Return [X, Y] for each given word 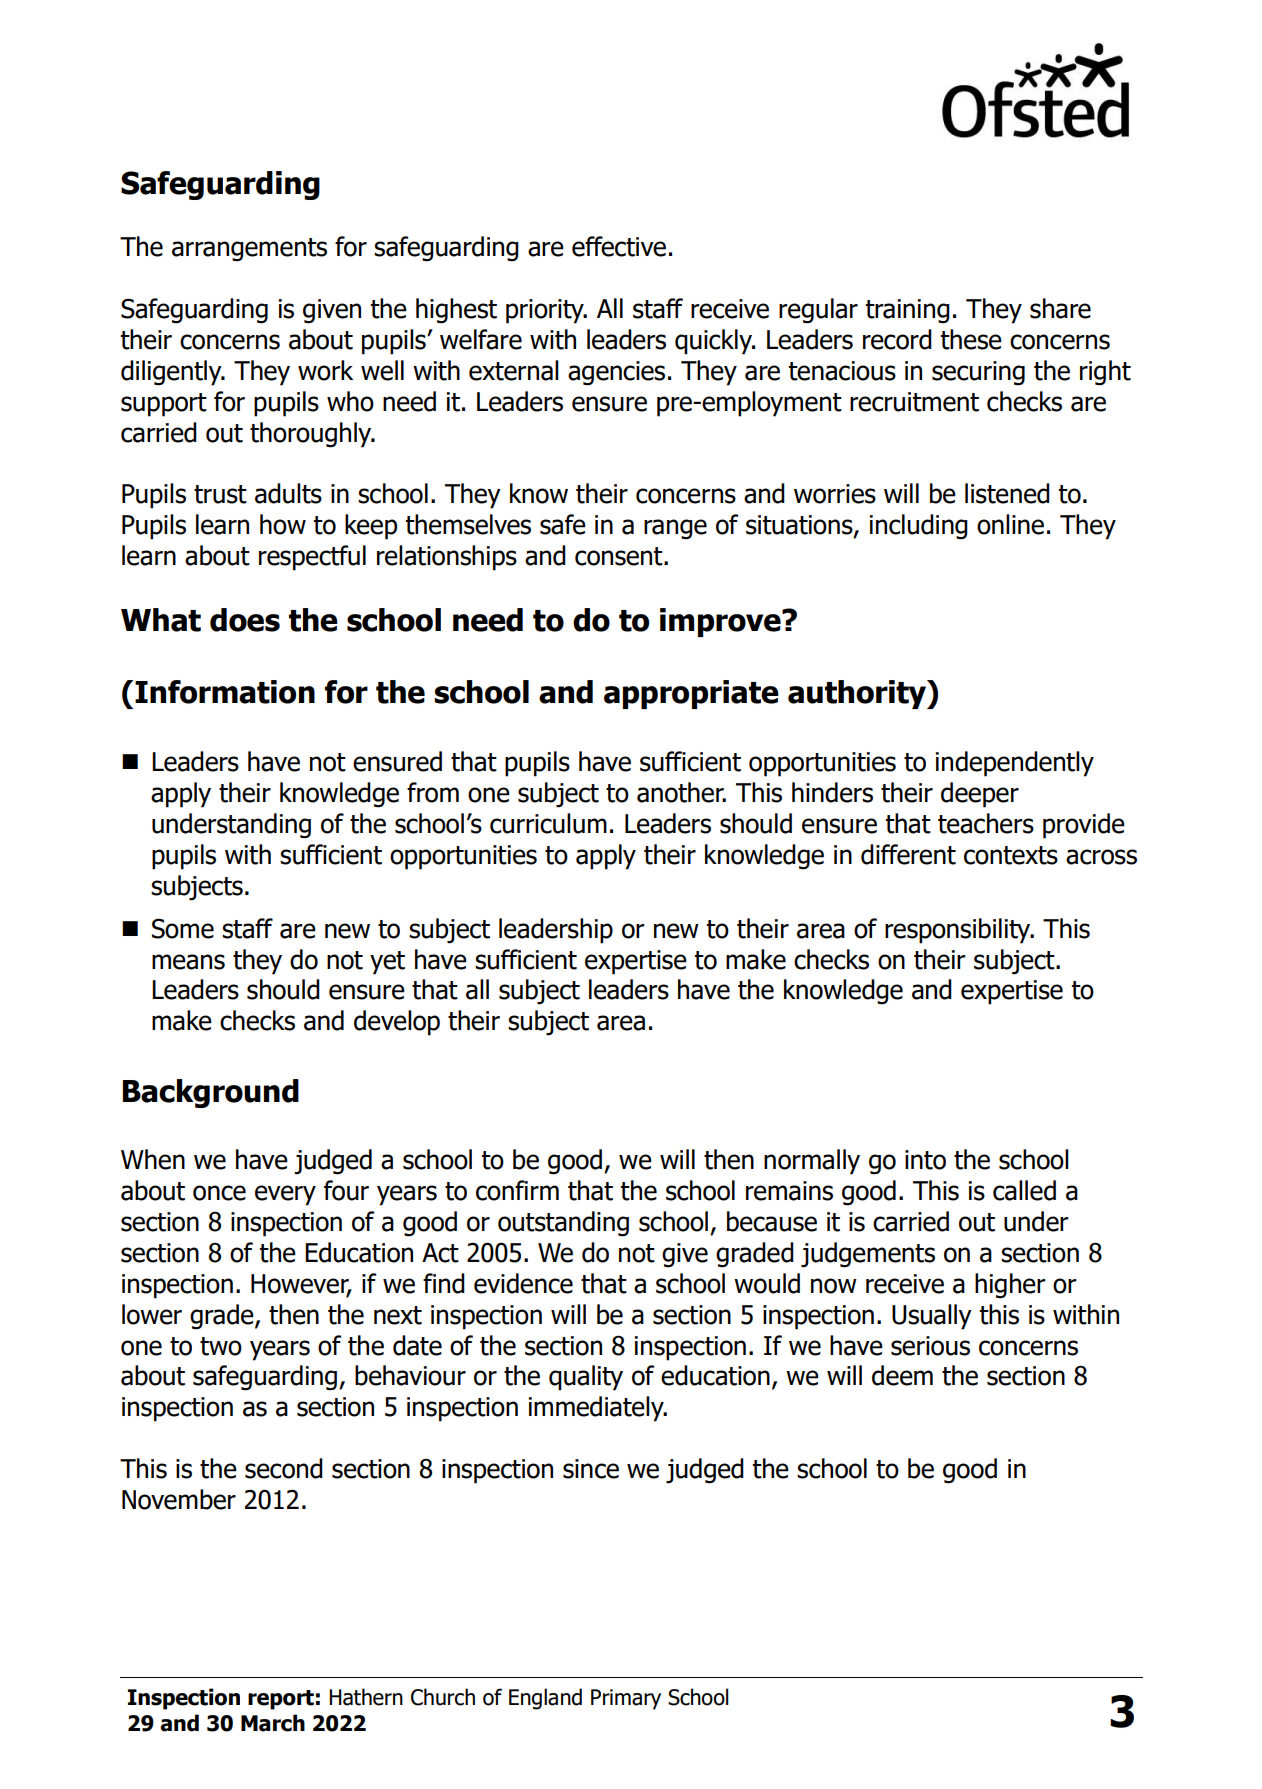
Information [225, 692]
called [1024, 1190]
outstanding [563, 1224]
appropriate [691, 694]
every [285, 1195]
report [281, 1700]
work [325, 370]
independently [1015, 764]
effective [619, 246]
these [971, 339]
